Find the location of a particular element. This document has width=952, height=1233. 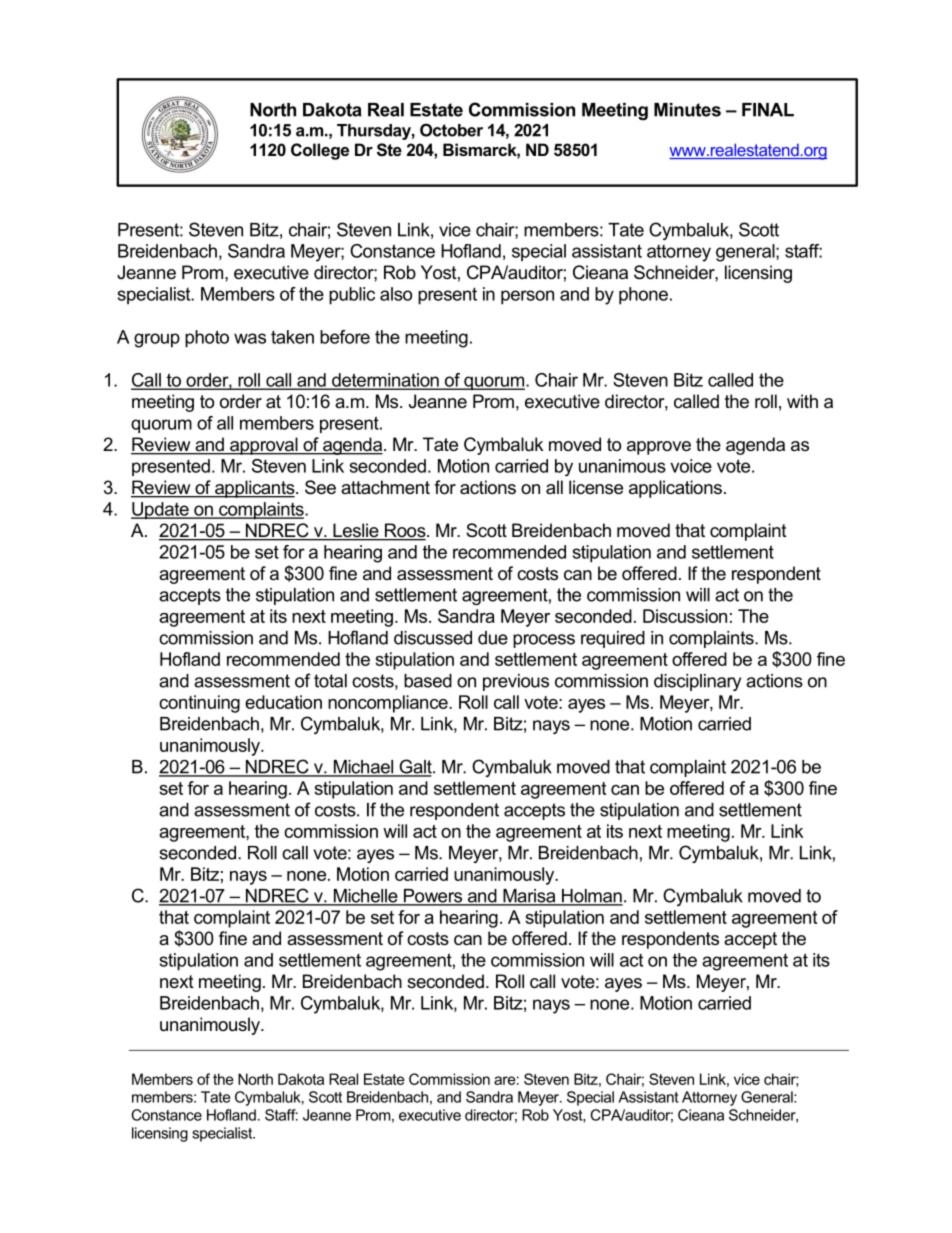

was is located at coordinates (250, 338).
